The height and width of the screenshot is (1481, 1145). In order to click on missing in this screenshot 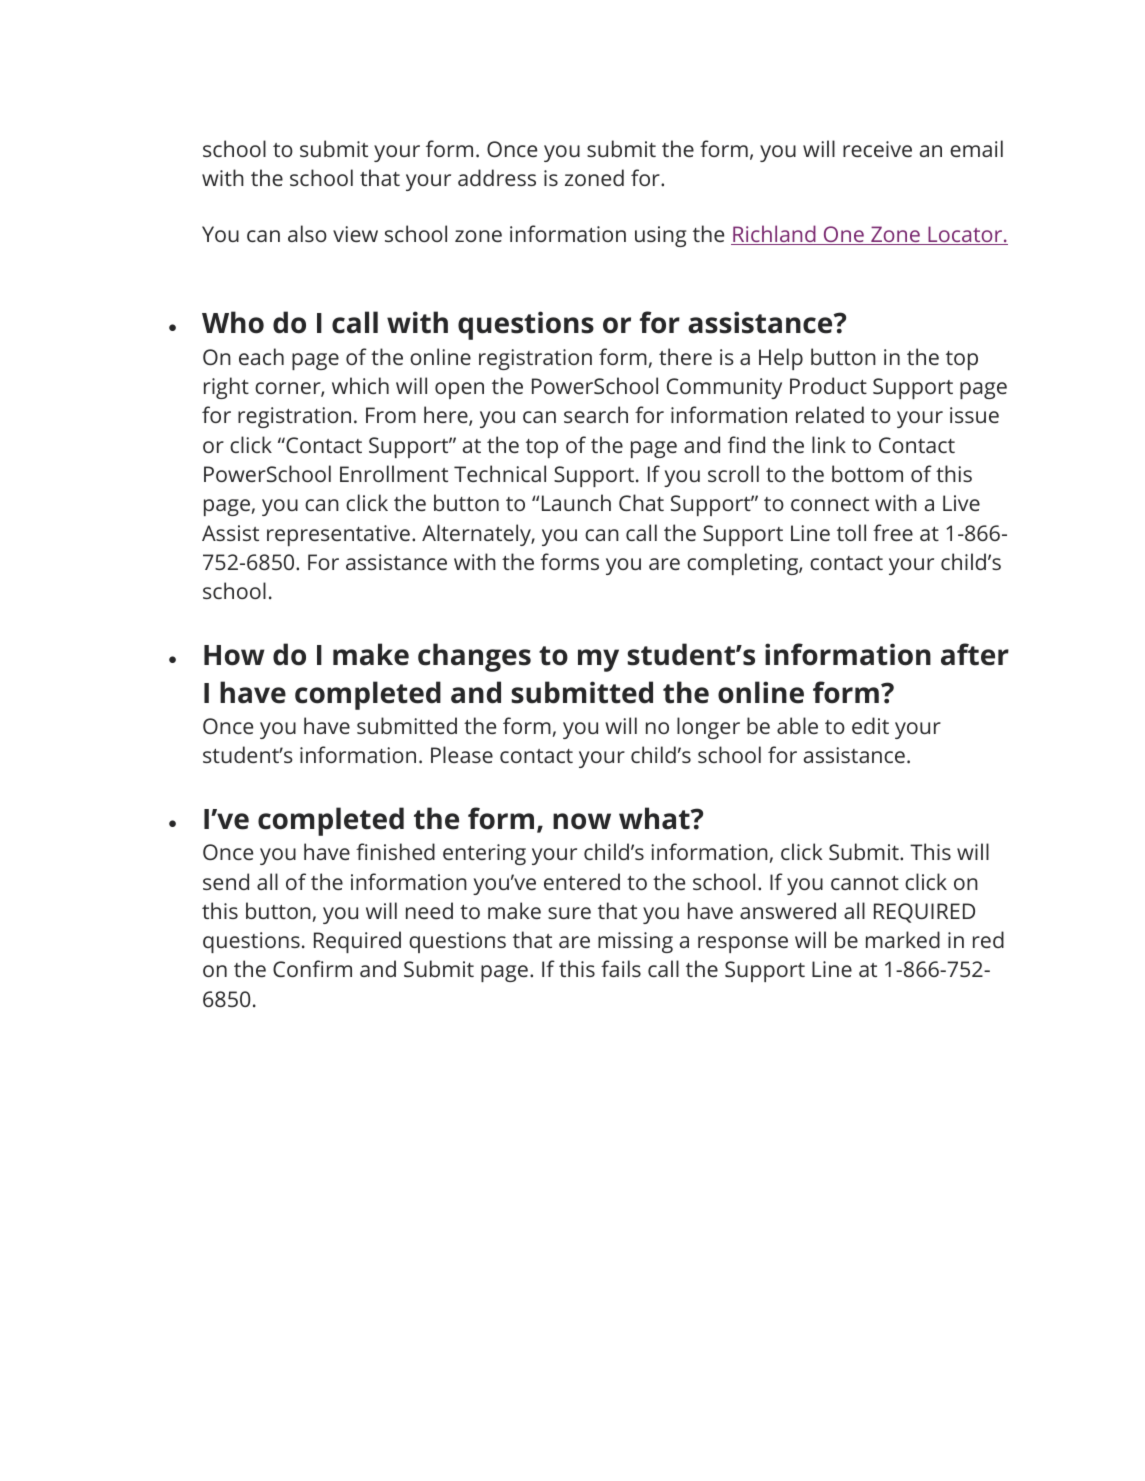, I will do `click(635, 942)`.
